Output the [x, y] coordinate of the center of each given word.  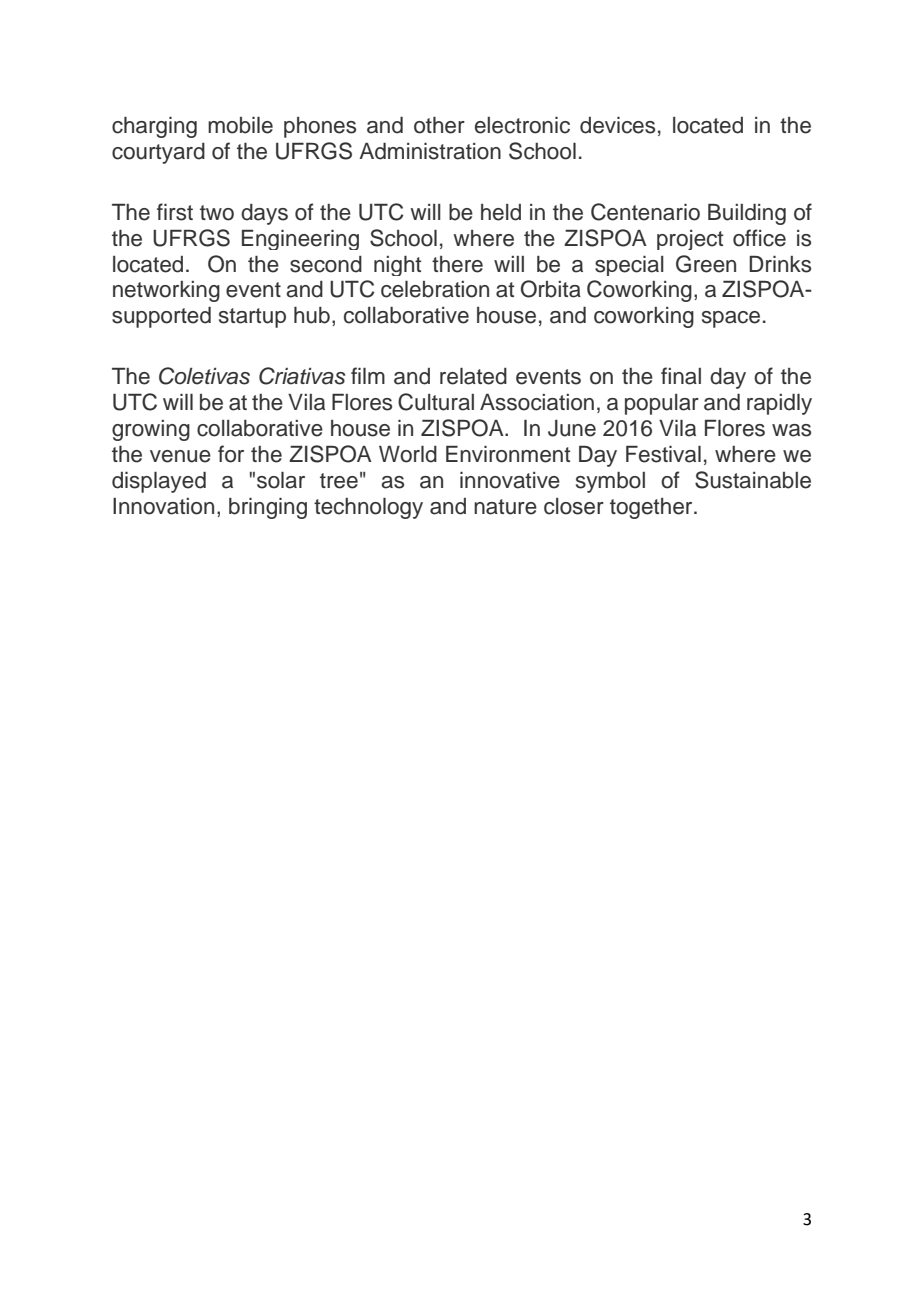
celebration [435, 289]
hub [312, 315]
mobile [240, 125]
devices [617, 125]
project [690, 240]
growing [151, 430]
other [439, 125]
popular [662, 404]
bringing [268, 508]
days [264, 214]
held [501, 212]
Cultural [436, 402]
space [731, 319]
